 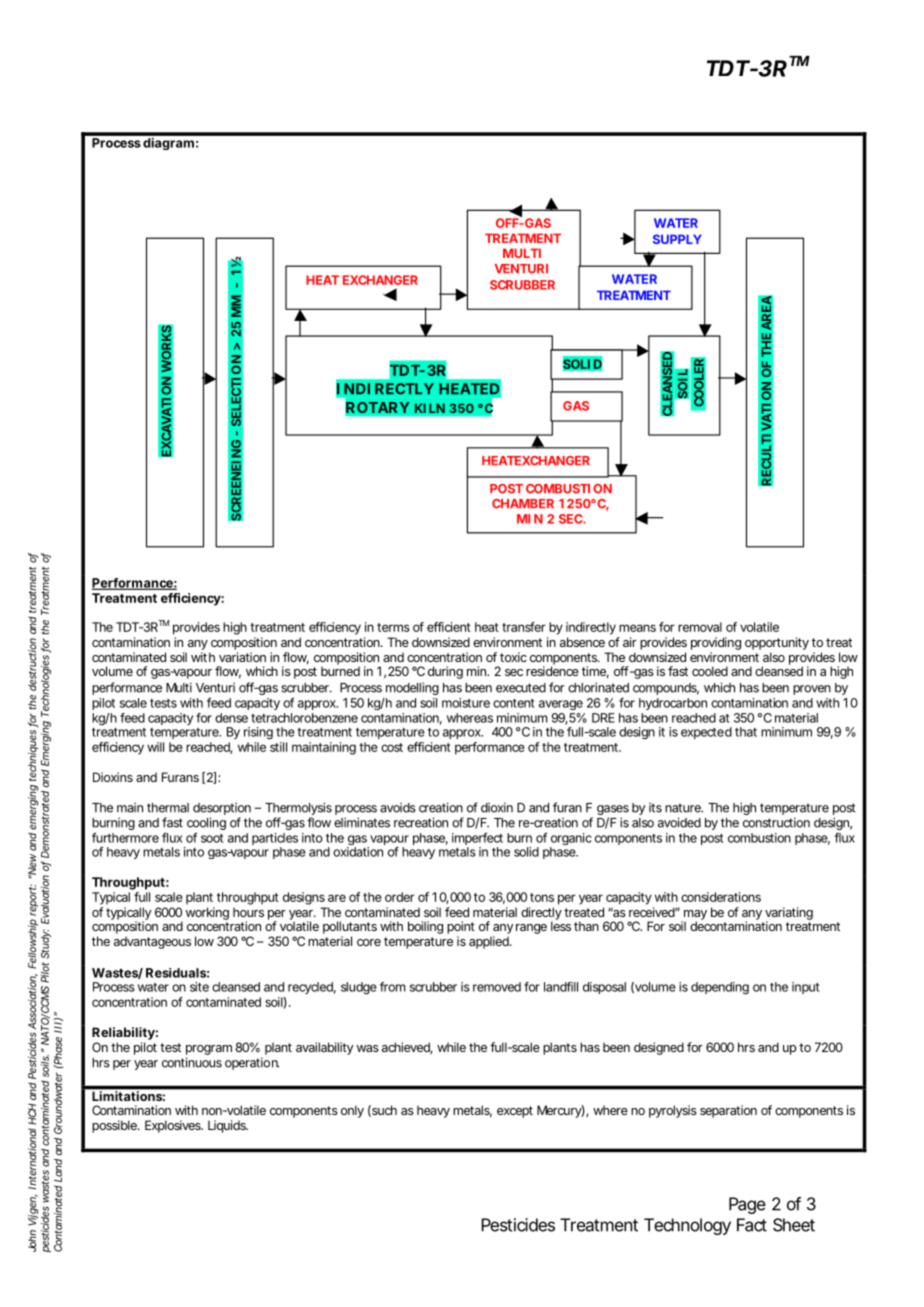 I want to click on imperfect, so click(x=477, y=840).
